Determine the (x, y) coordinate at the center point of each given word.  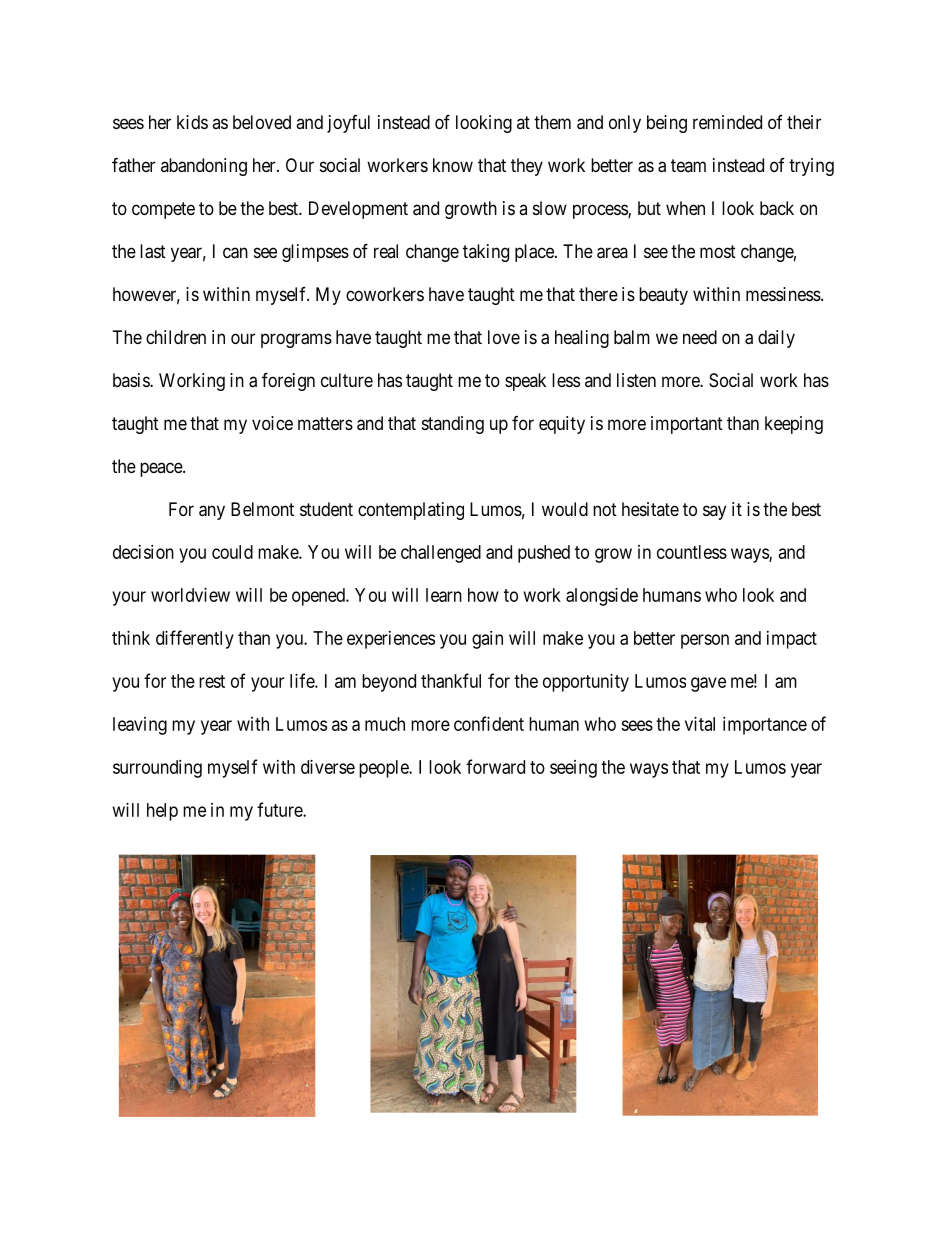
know (453, 165)
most (718, 251)
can (235, 253)
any (212, 512)
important (687, 425)
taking (486, 253)
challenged (441, 554)
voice (272, 423)
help (162, 812)
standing (453, 425)
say (714, 512)
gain (487, 640)
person (705, 641)
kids (192, 122)
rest (212, 681)
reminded (727, 122)
